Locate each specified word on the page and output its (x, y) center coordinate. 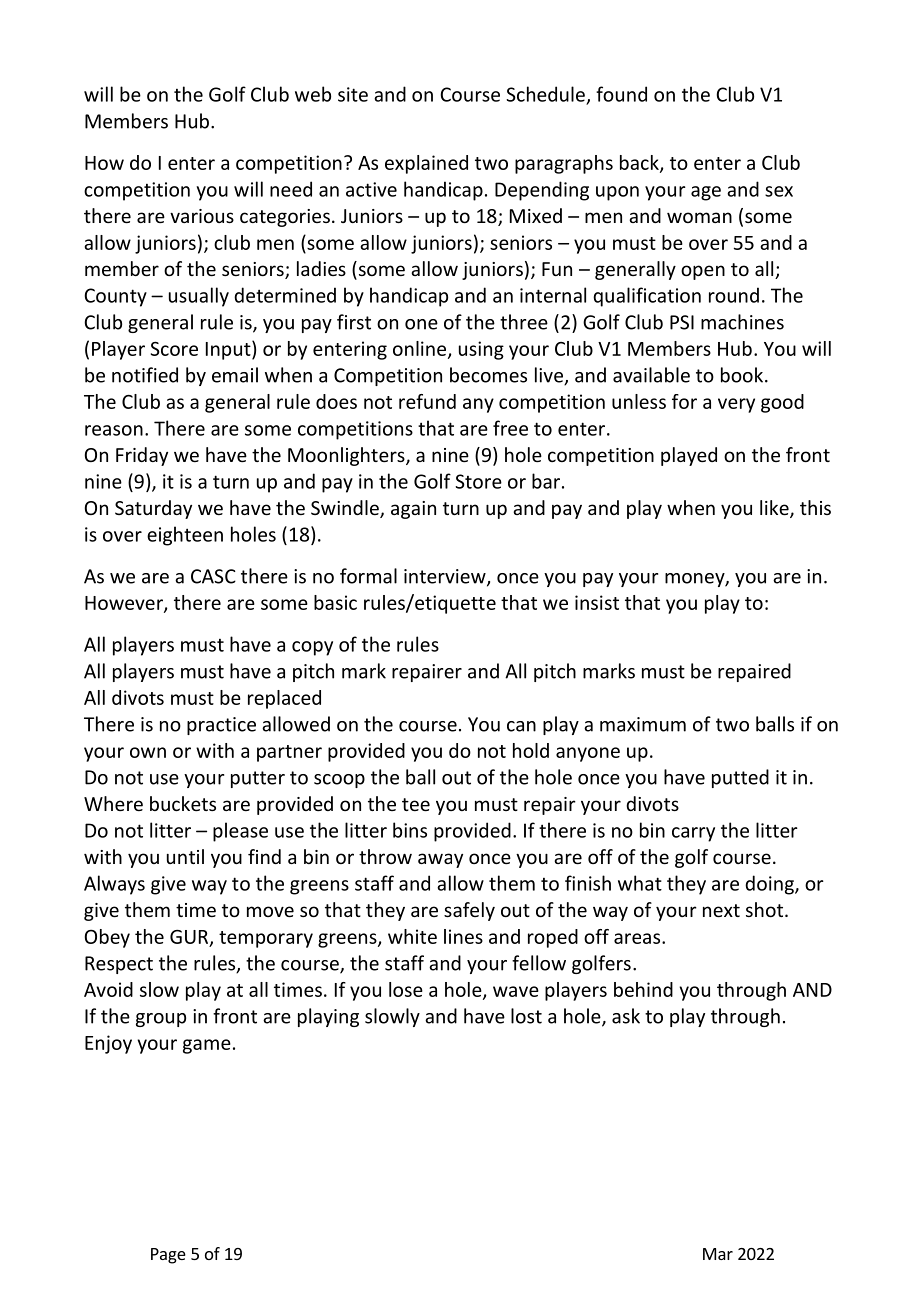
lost (526, 1016)
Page (168, 1256)
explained (426, 164)
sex (779, 191)
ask (626, 1016)
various (202, 216)
